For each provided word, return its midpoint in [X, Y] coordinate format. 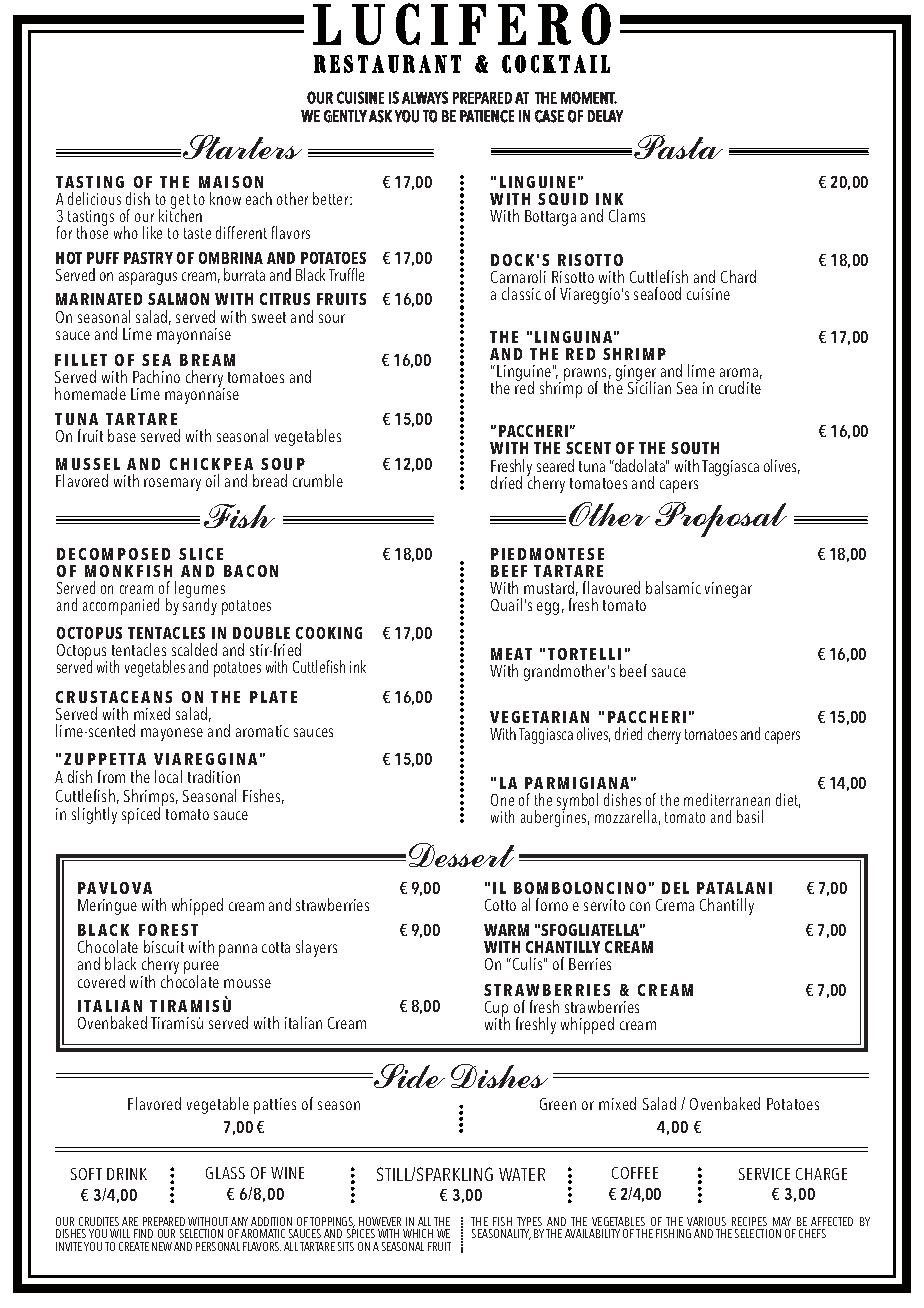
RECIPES [749, 1221]
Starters [242, 147]
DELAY [605, 116]
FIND [143, 1233]
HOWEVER [380, 1221]
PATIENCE [487, 116]
